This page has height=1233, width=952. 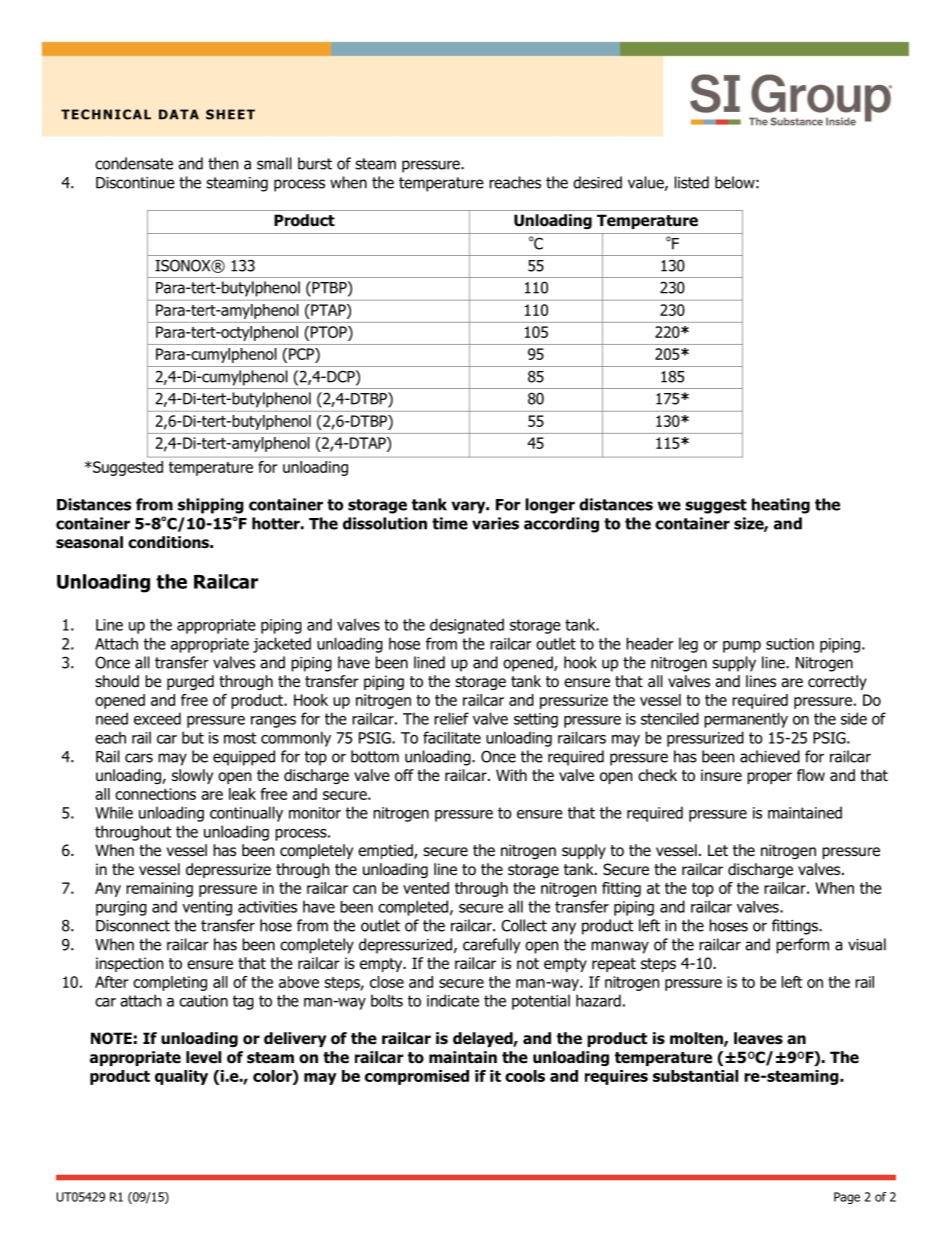 I want to click on listed, so click(x=692, y=182).
